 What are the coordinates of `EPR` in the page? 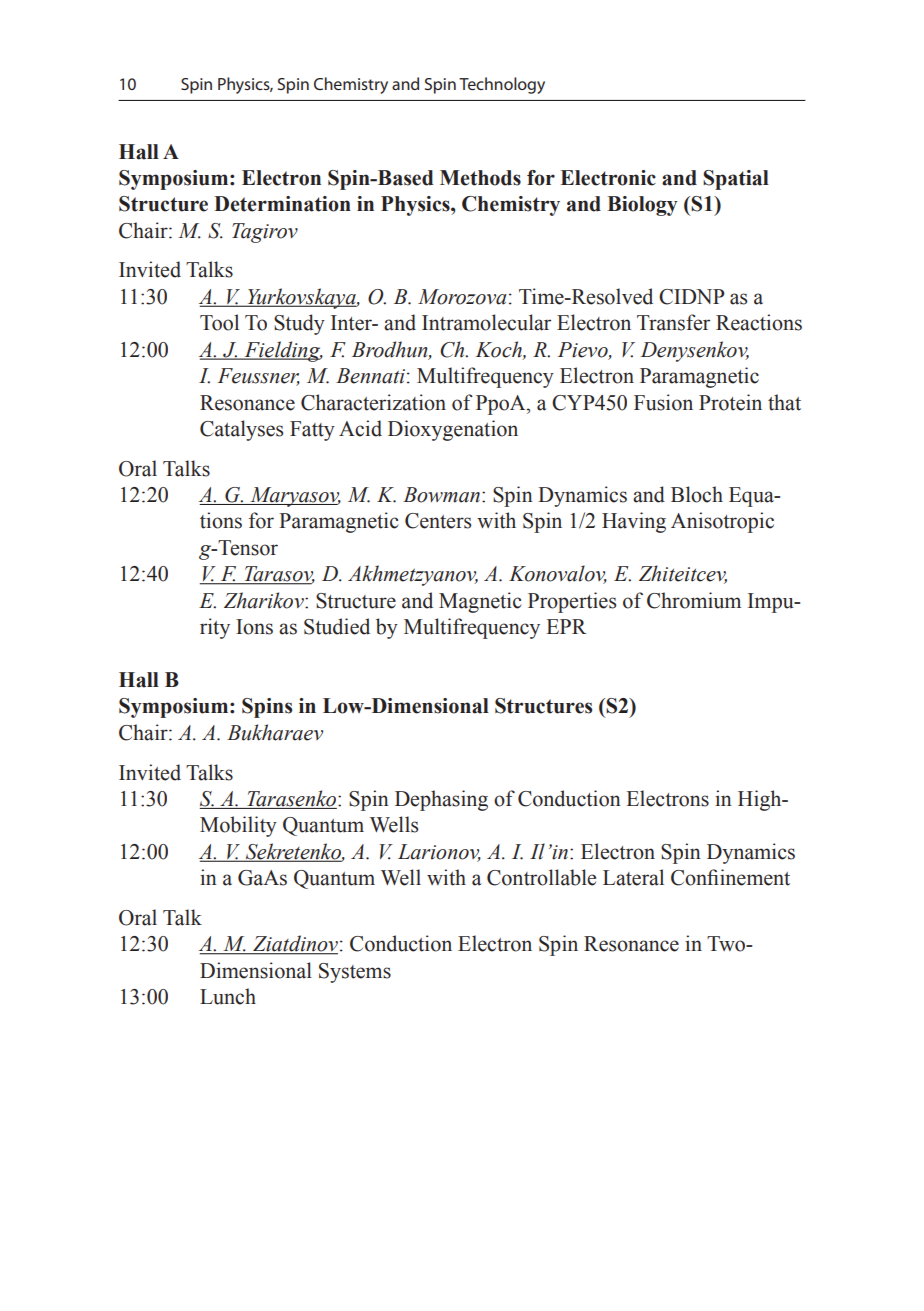 It's located at (566, 626).
